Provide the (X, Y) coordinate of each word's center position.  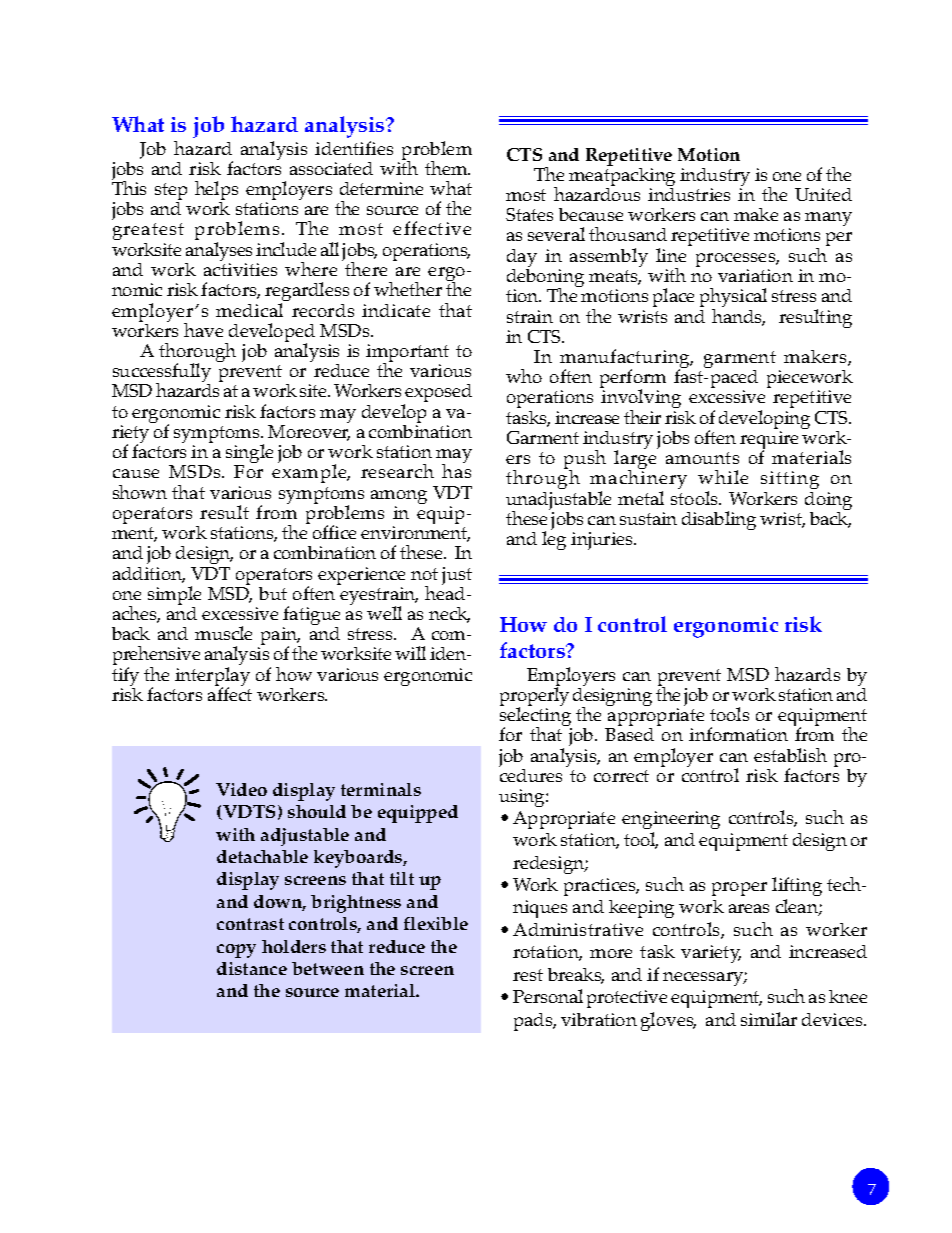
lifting (797, 886)
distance (252, 968)
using (523, 798)
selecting (536, 717)
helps (216, 192)
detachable (262, 856)
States (529, 214)
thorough (197, 354)
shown (140, 492)
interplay (212, 678)
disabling (719, 520)
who (524, 376)
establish (790, 755)
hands (738, 316)
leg (554, 539)
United (823, 194)
